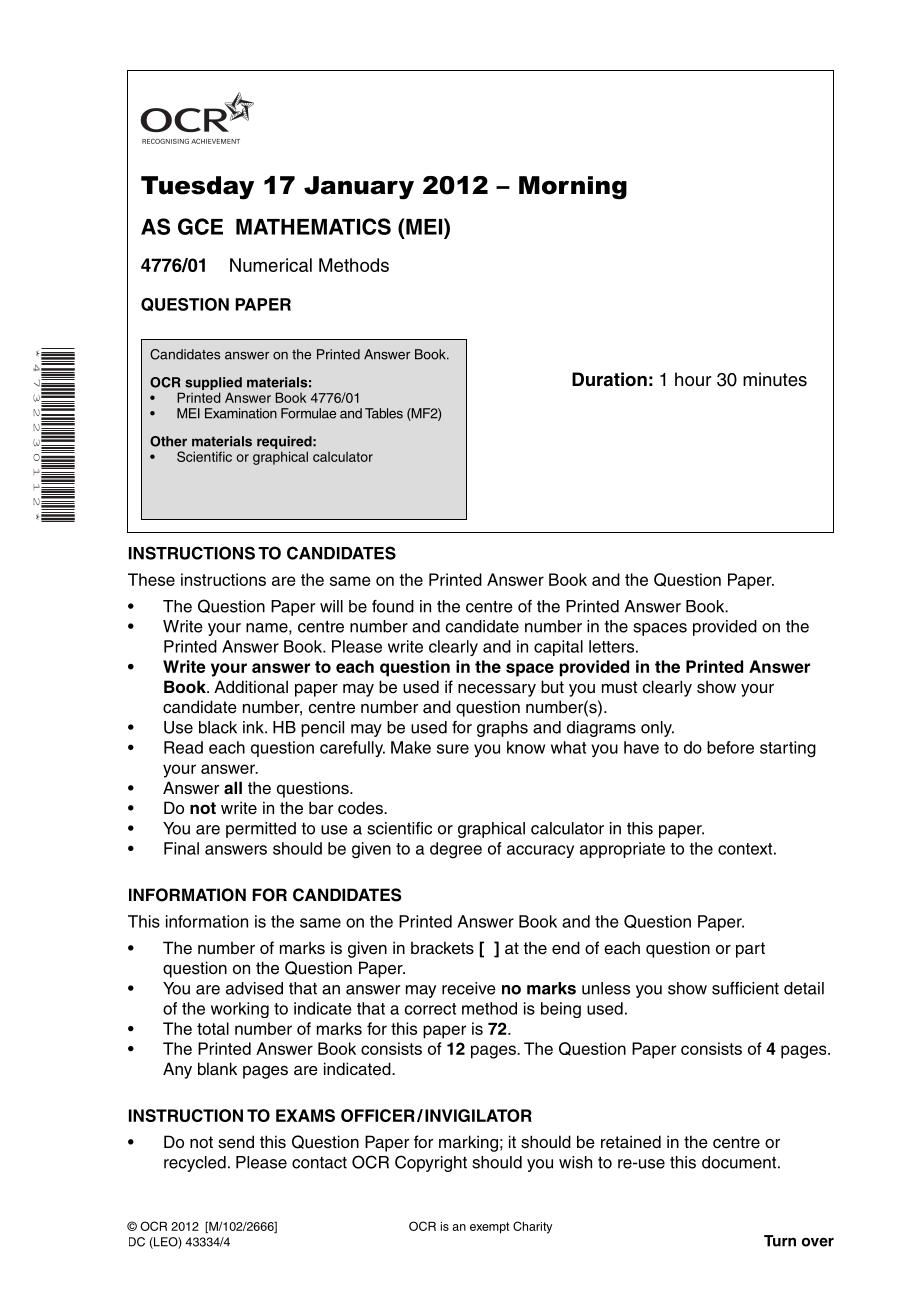 The height and width of the screenshot is (1308, 924). Describe the element at coordinates (780, 1241) in the screenshot. I see `Turn` at that location.
